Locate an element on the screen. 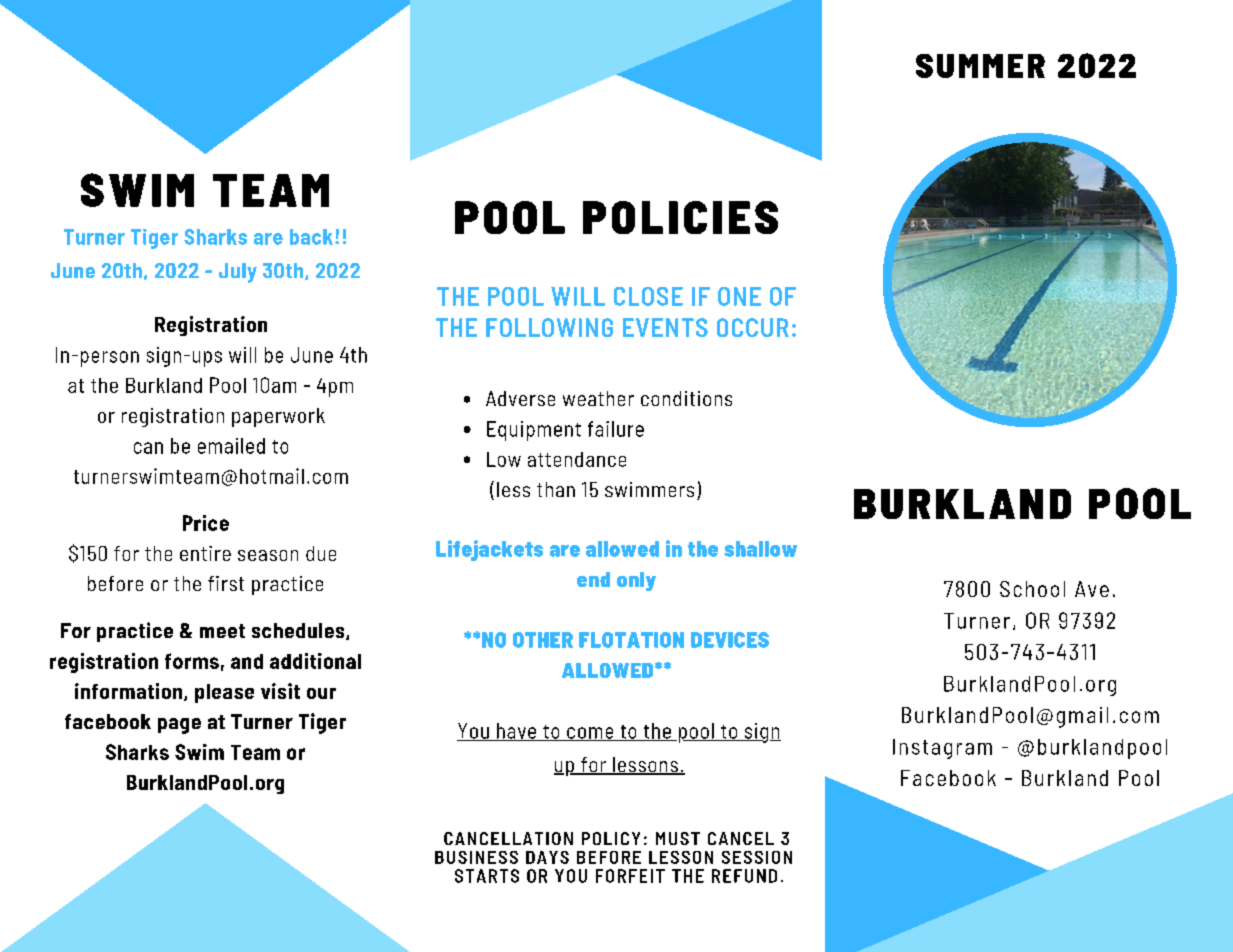 Image resolution: width=1233 pixels, height=952 pixels. SUMMER is located at coordinates (980, 66).
